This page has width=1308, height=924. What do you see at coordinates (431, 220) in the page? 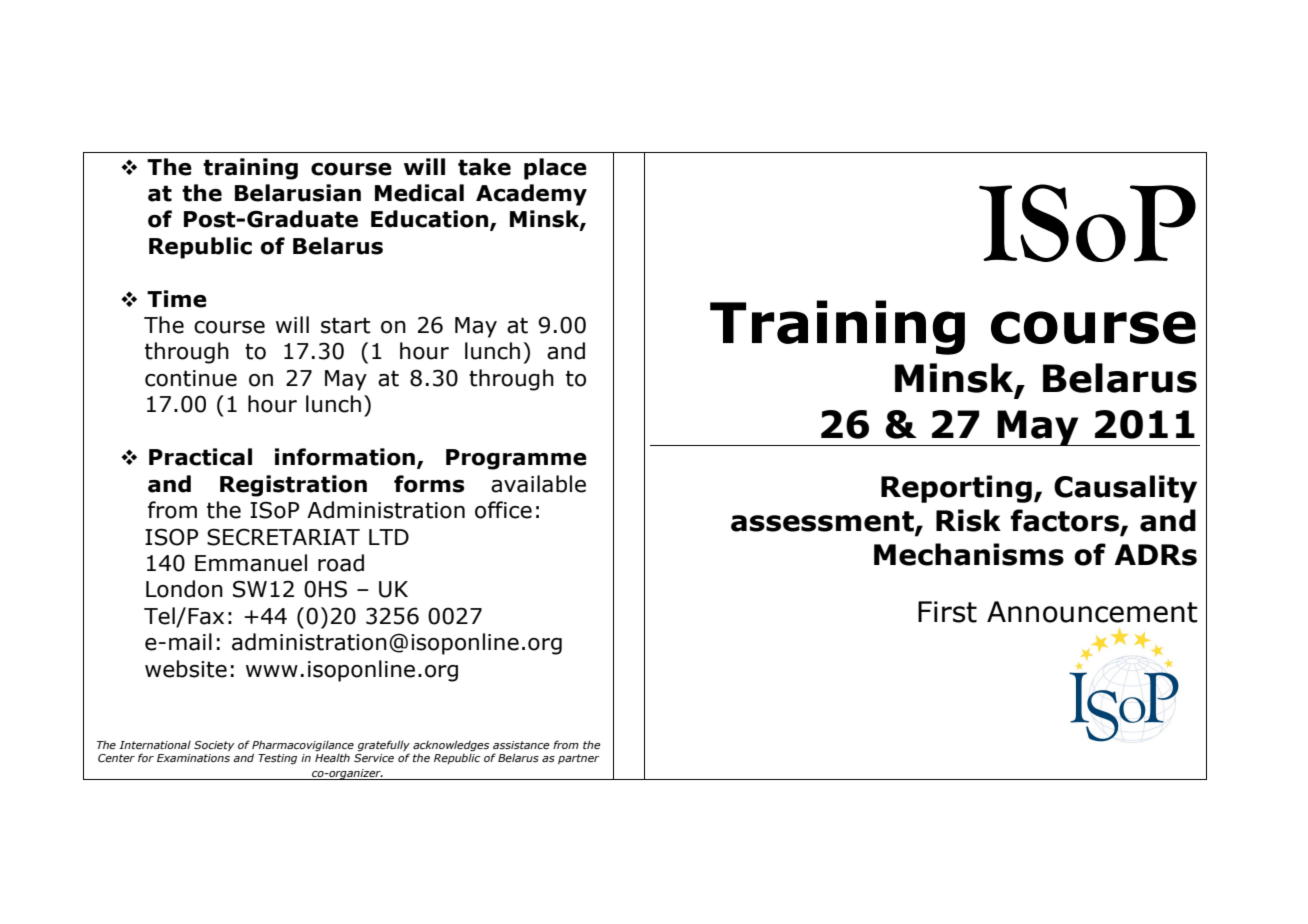
I see `Education` at bounding box center [431, 220].
